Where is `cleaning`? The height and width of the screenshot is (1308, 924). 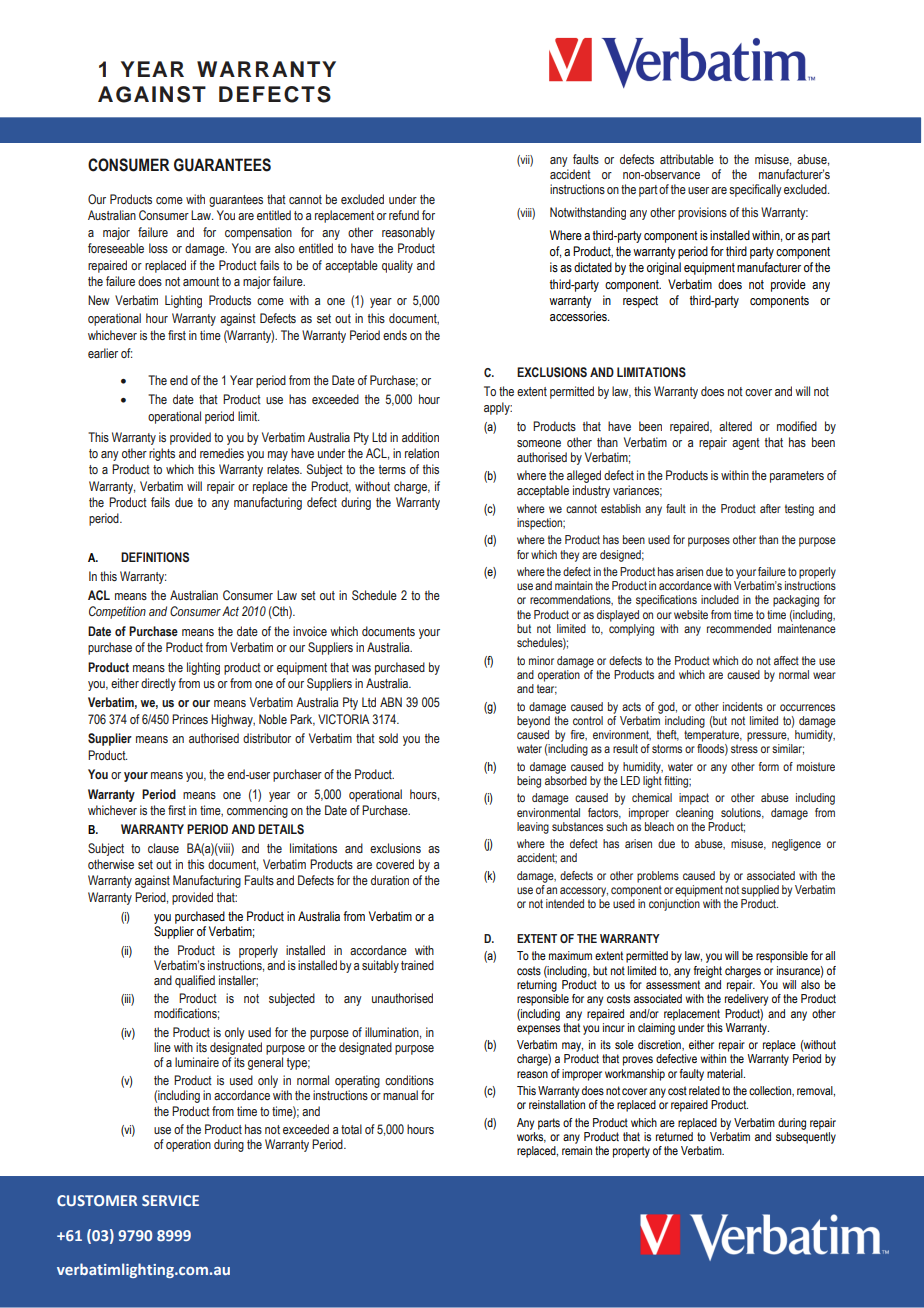
cleaning is located at coordinates (694, 814).
